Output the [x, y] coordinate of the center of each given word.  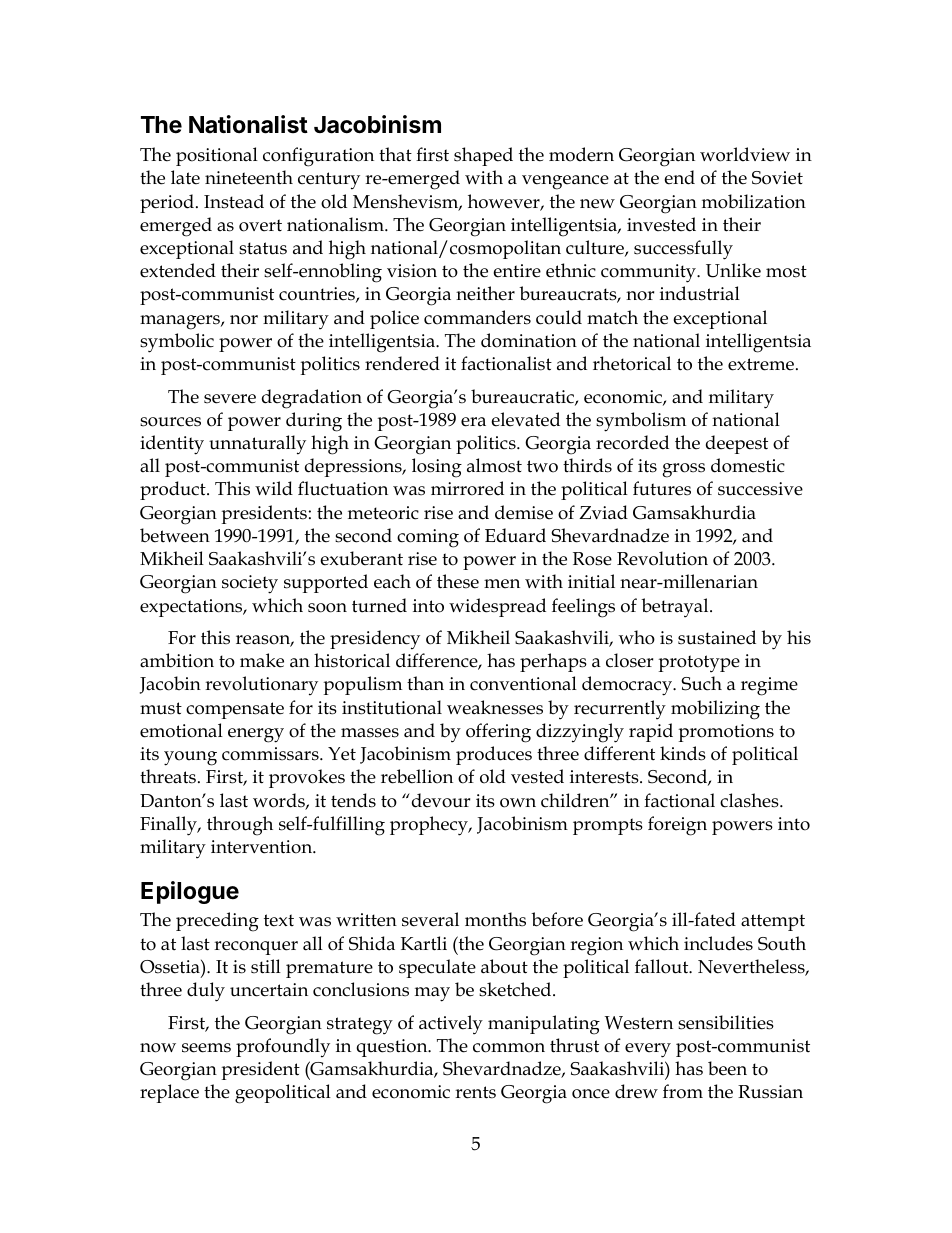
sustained [717, 637]
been [727, 1068]
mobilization [754, 201]
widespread [497, 607]
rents [475, 1092]
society [250, 584]
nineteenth [249, 177]
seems [206, 1048]
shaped [483, 156]
